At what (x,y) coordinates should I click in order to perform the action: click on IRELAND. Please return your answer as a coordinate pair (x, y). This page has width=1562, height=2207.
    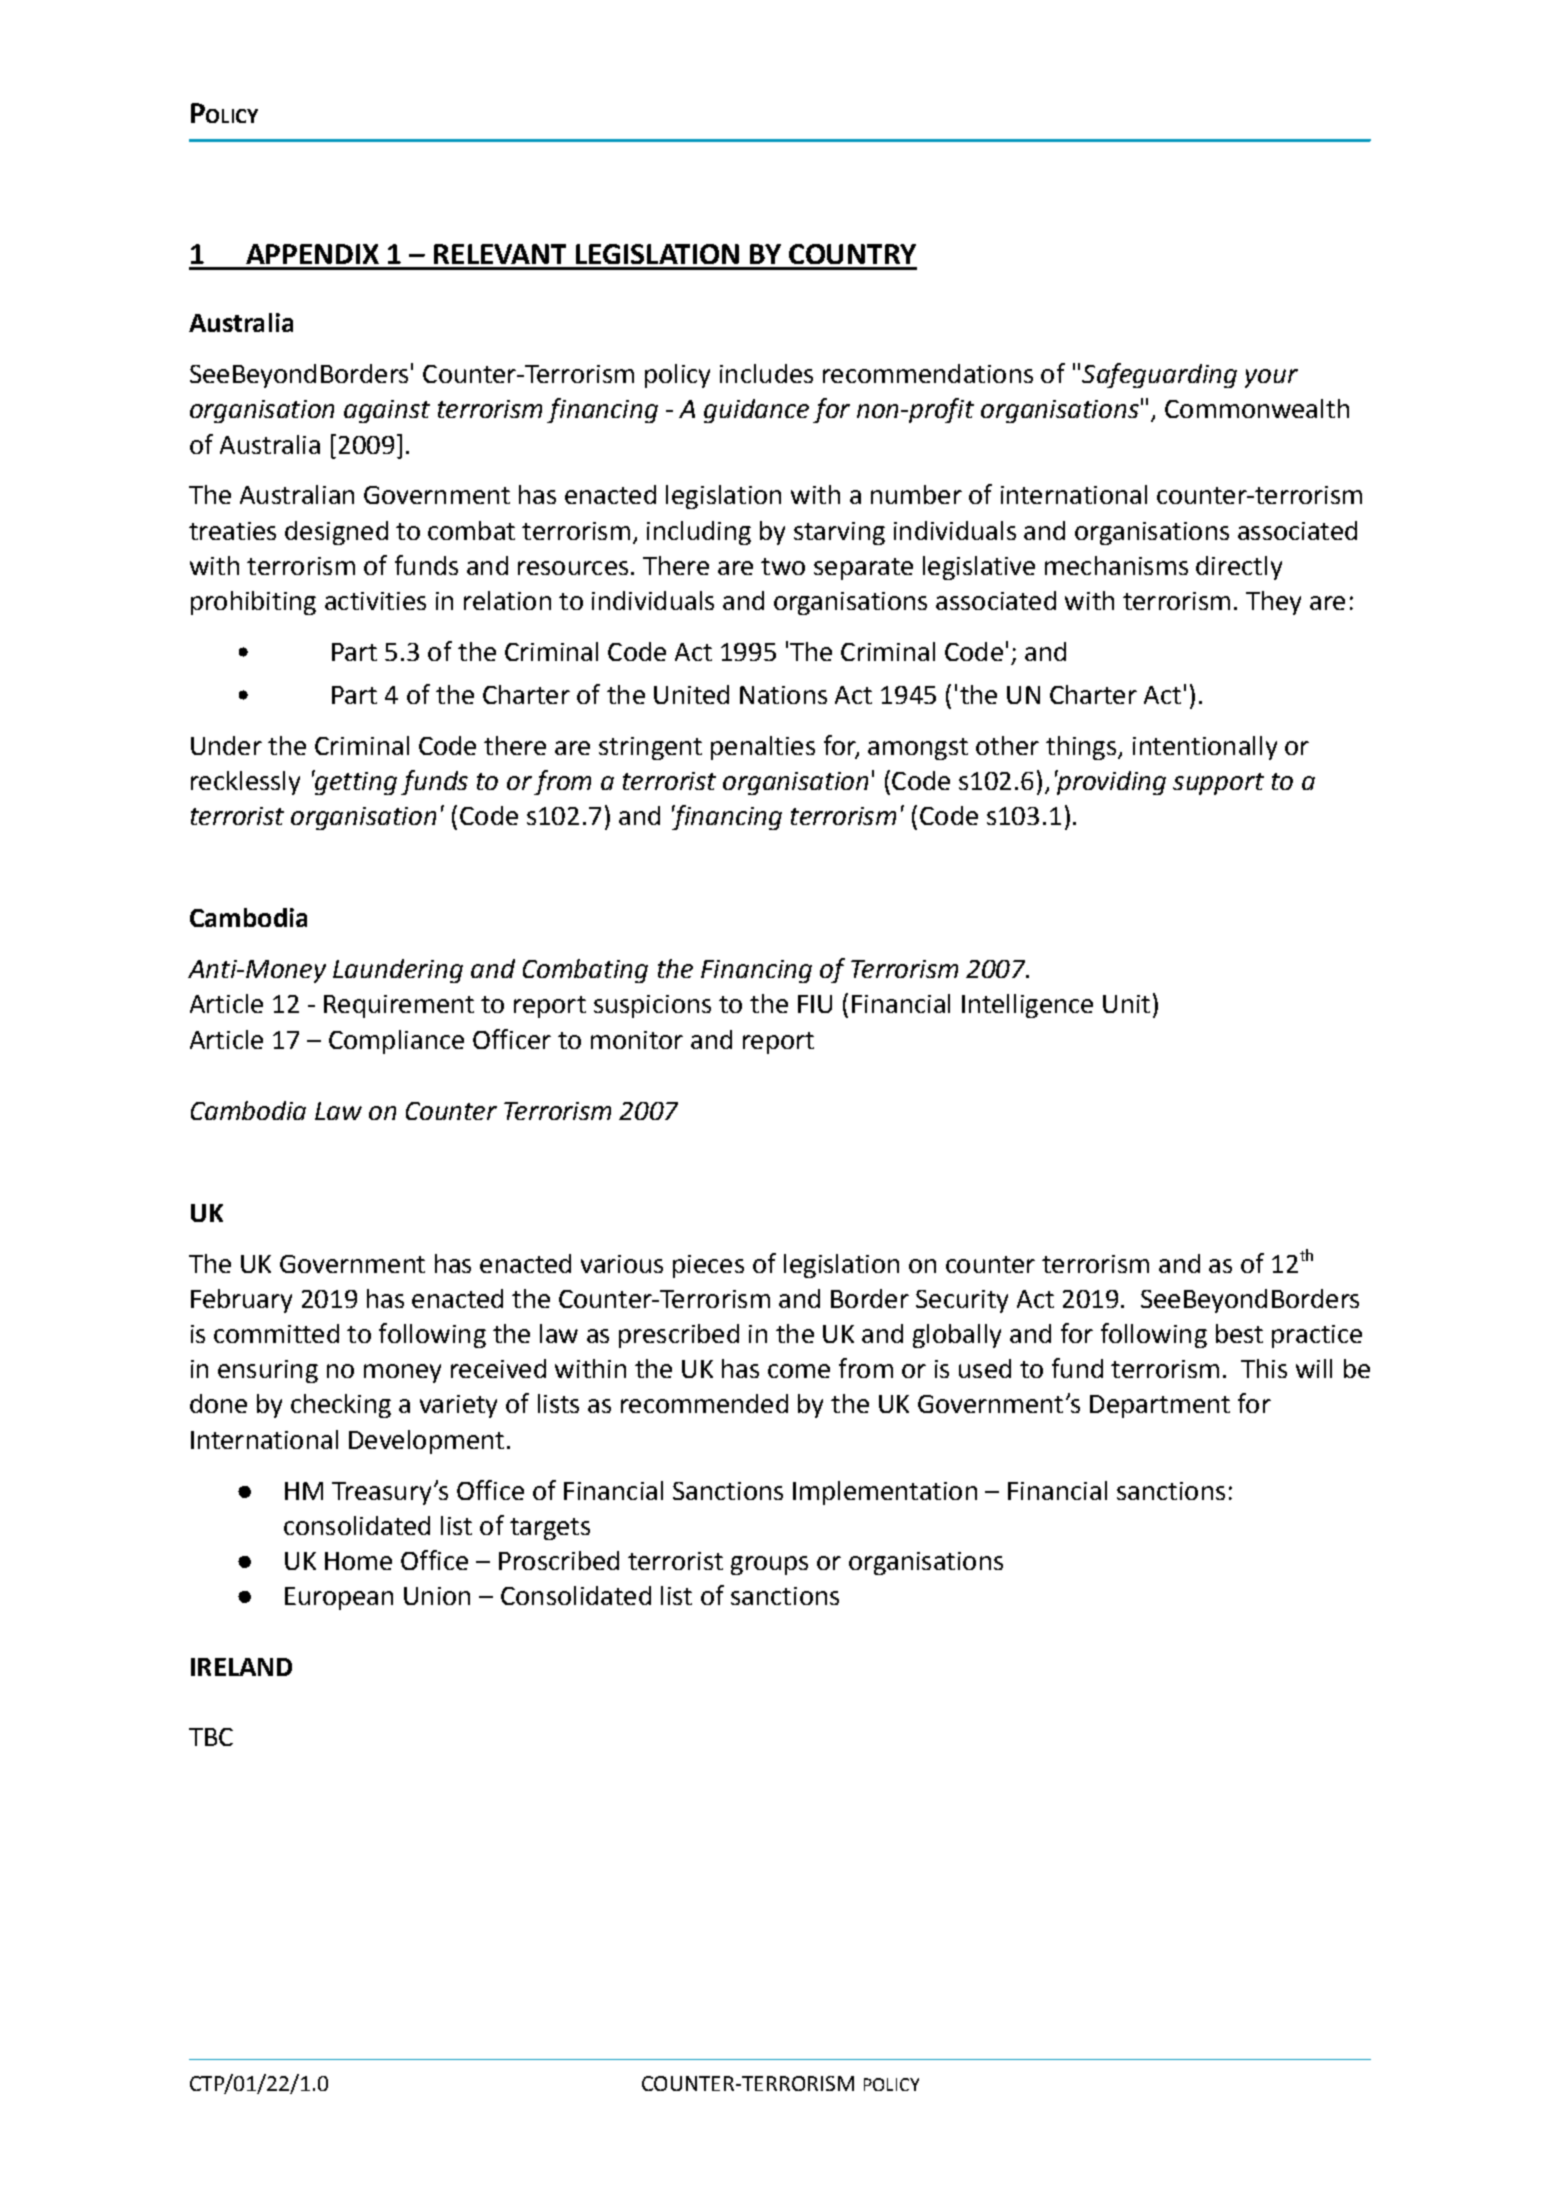
    Looking at the image, I should click on (241, 1667).
